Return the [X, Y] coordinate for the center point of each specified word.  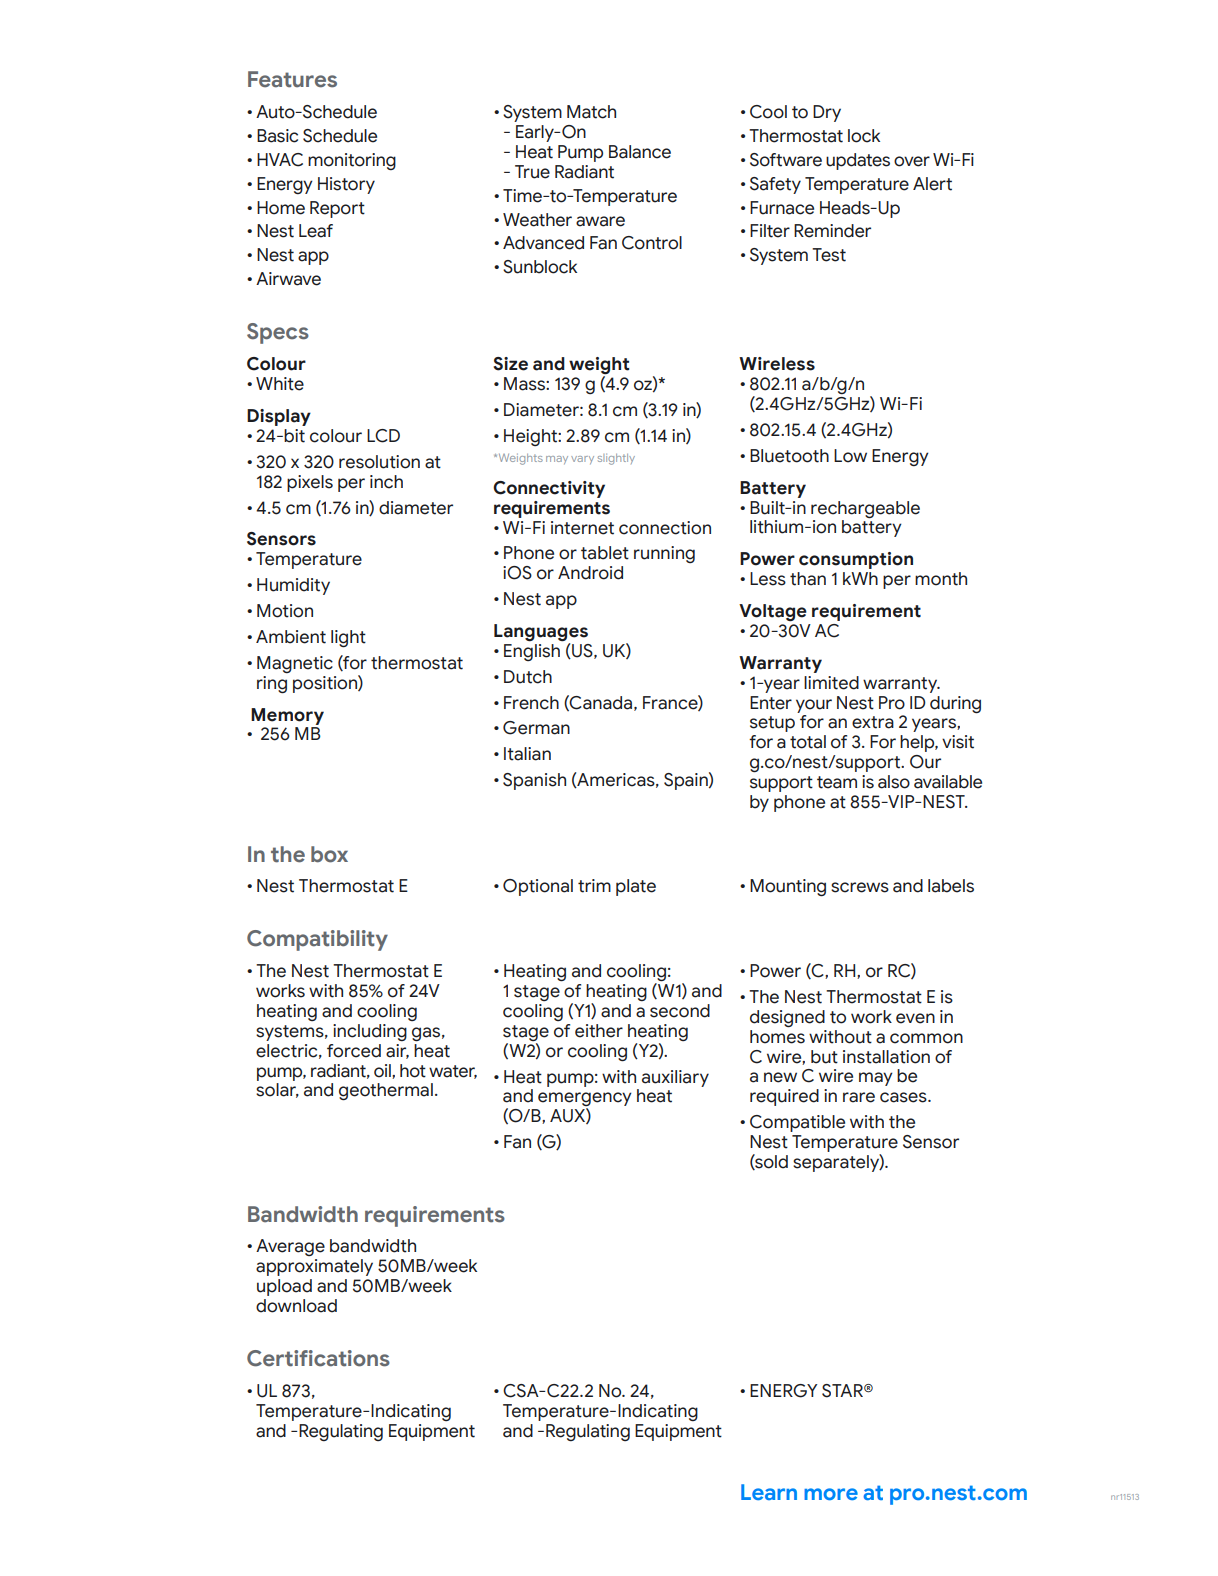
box [329, 854]
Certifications [318, 1358]
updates [858, 161]
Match [591, 112]
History [346, 185]
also [894, 782]
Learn [769, 1492]
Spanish [534, 781]
